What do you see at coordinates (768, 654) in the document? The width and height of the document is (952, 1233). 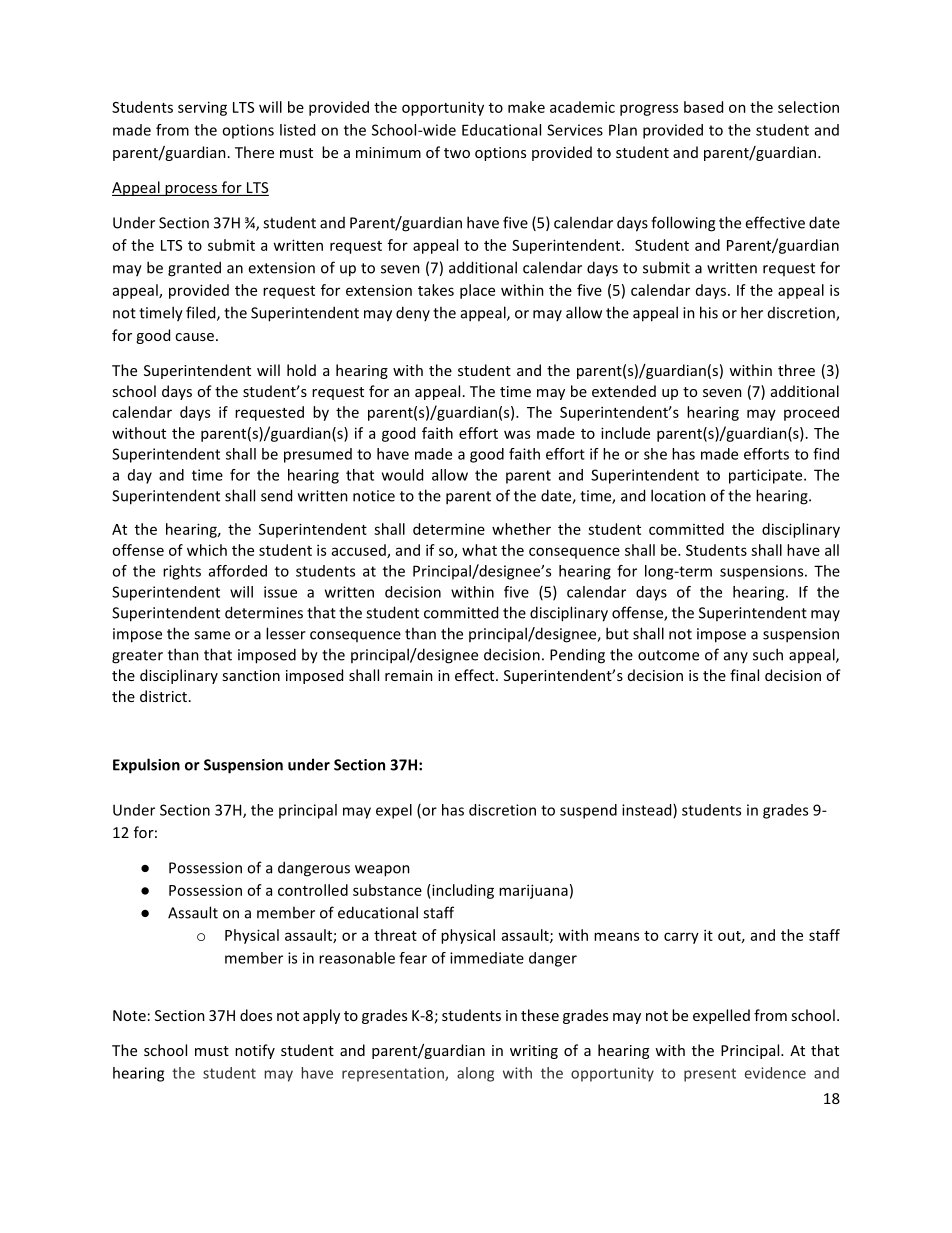 I see `such` at bounding box center [768, 654].
